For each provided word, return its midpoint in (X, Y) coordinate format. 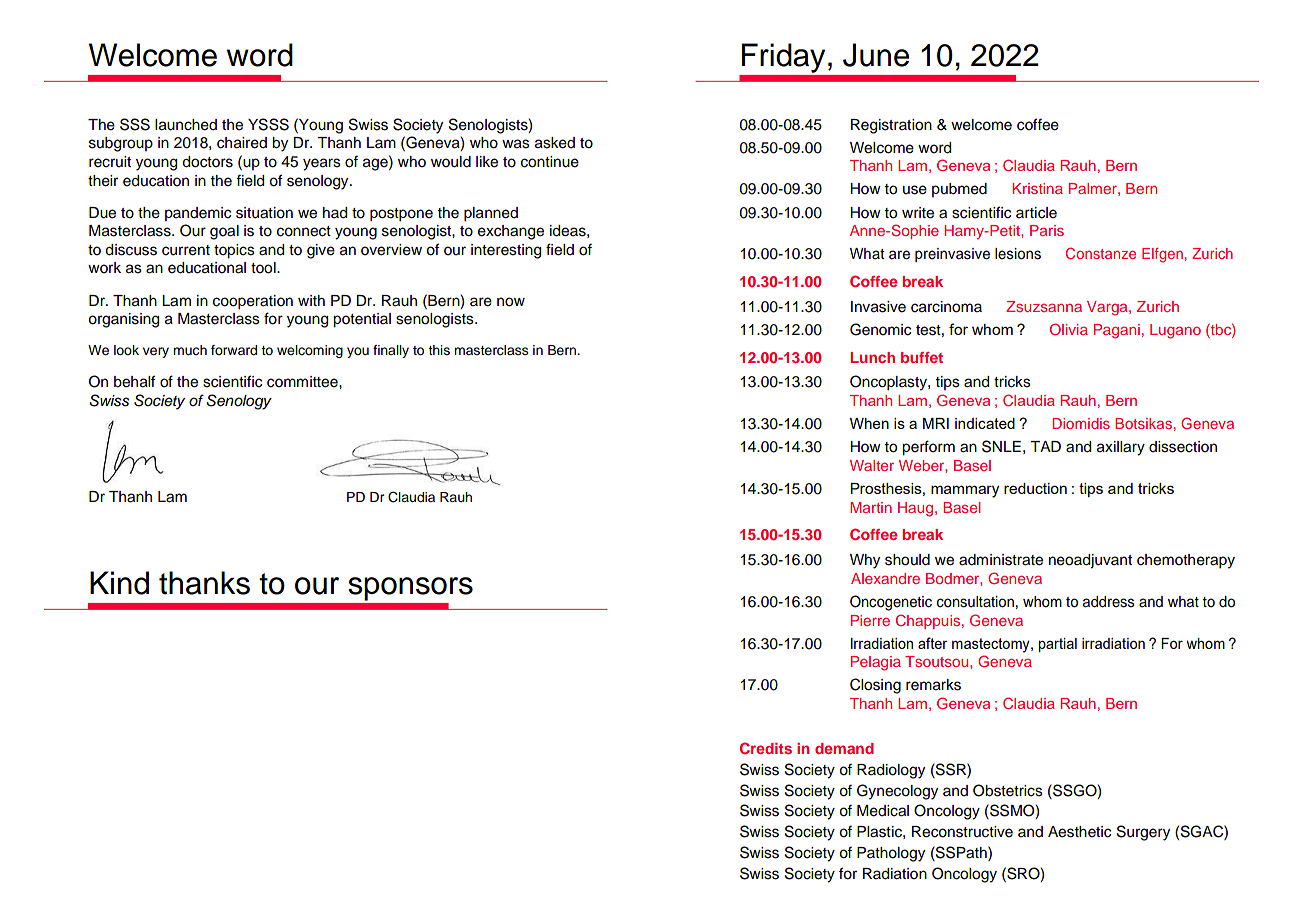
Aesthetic (1079, 832)
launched (186, 125)
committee (303, 382)
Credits (766, 748)
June (876, 55)
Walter (872, 465)
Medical (883, 811)
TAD (1045, 446)
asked (555, 143)
